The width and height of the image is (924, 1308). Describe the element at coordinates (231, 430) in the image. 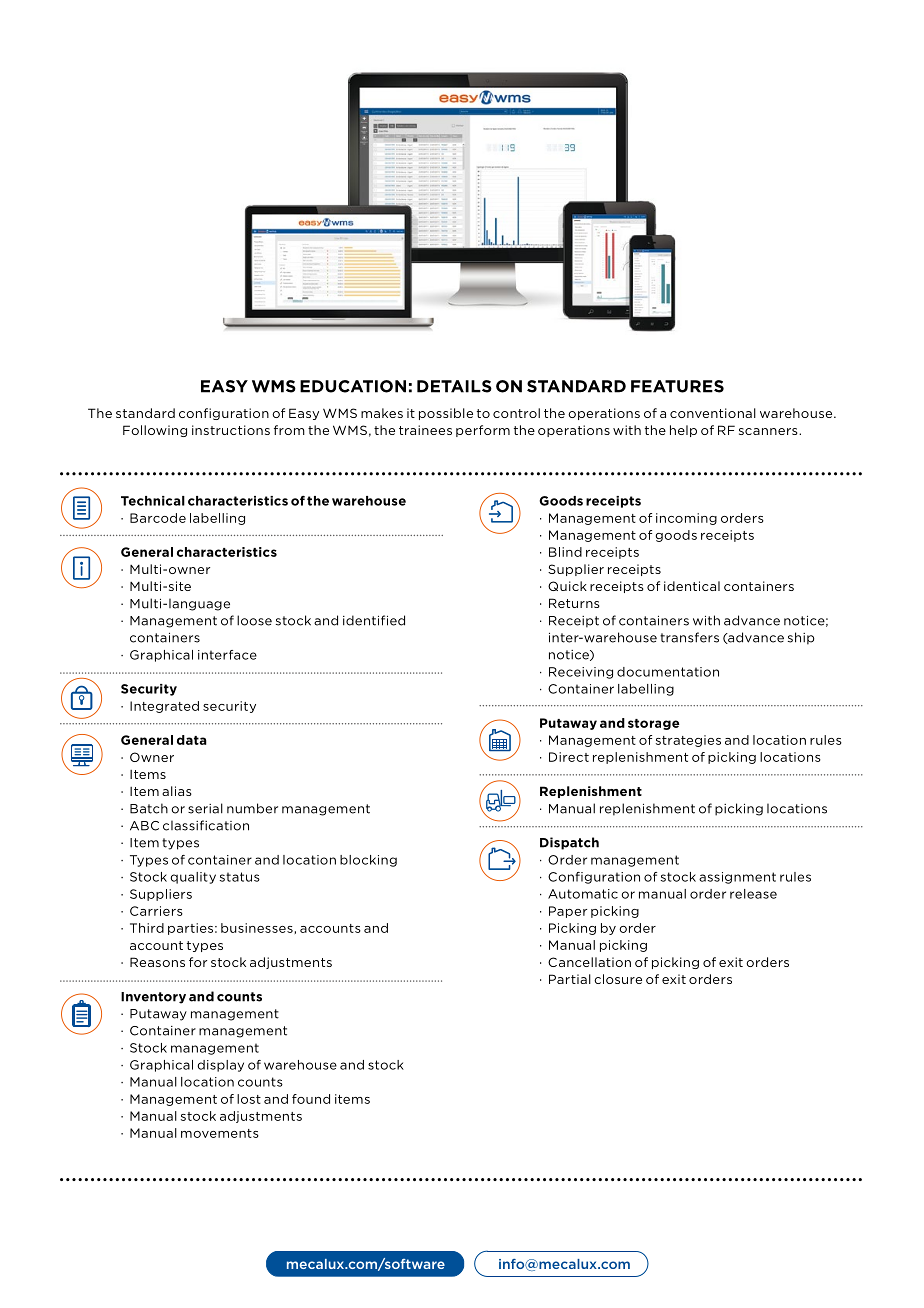

I see `instructions` at that location.
